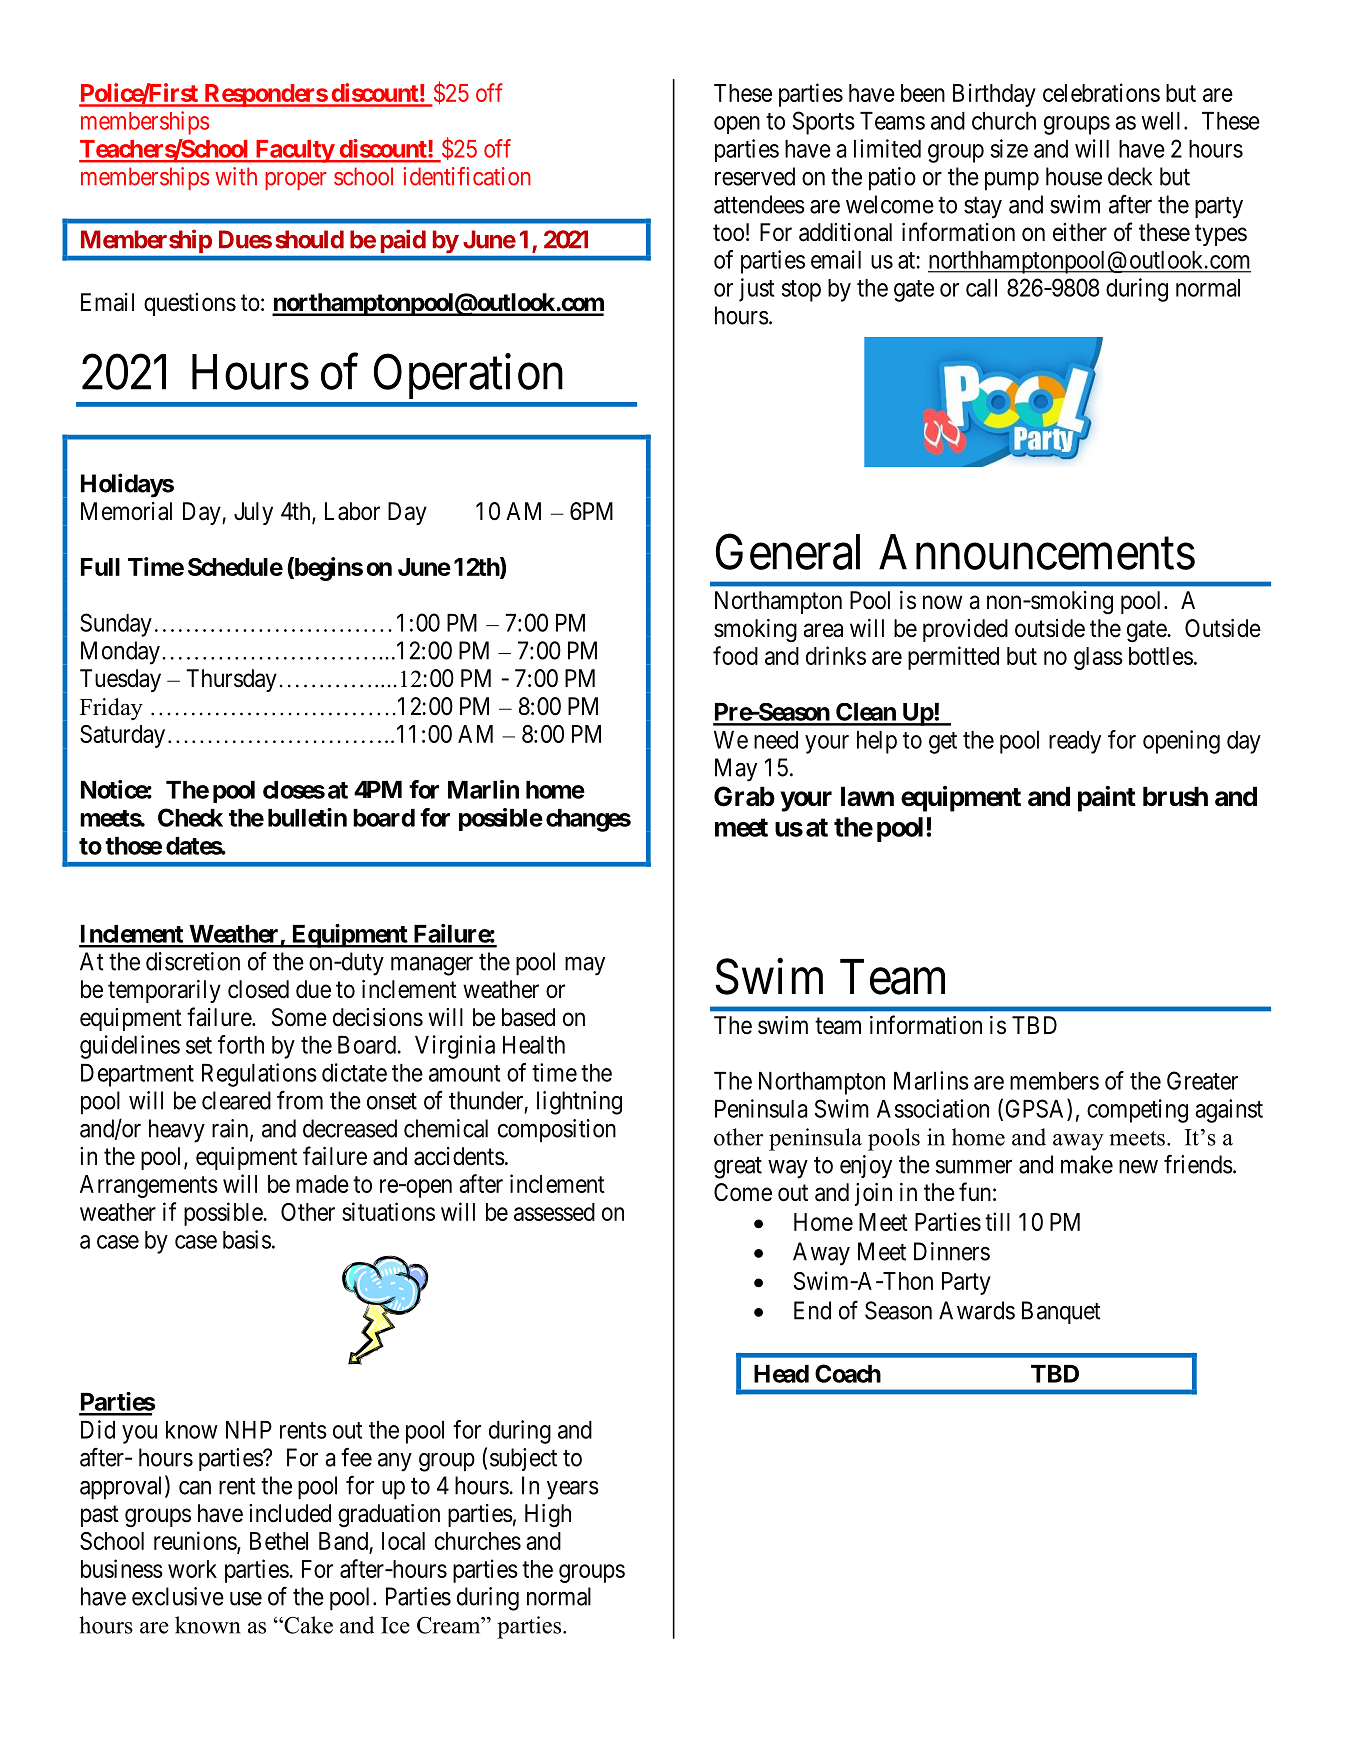  What do you see at coordinates (788, 552) in the screenshot?
I see `General` at bounding box center [788, 552].
